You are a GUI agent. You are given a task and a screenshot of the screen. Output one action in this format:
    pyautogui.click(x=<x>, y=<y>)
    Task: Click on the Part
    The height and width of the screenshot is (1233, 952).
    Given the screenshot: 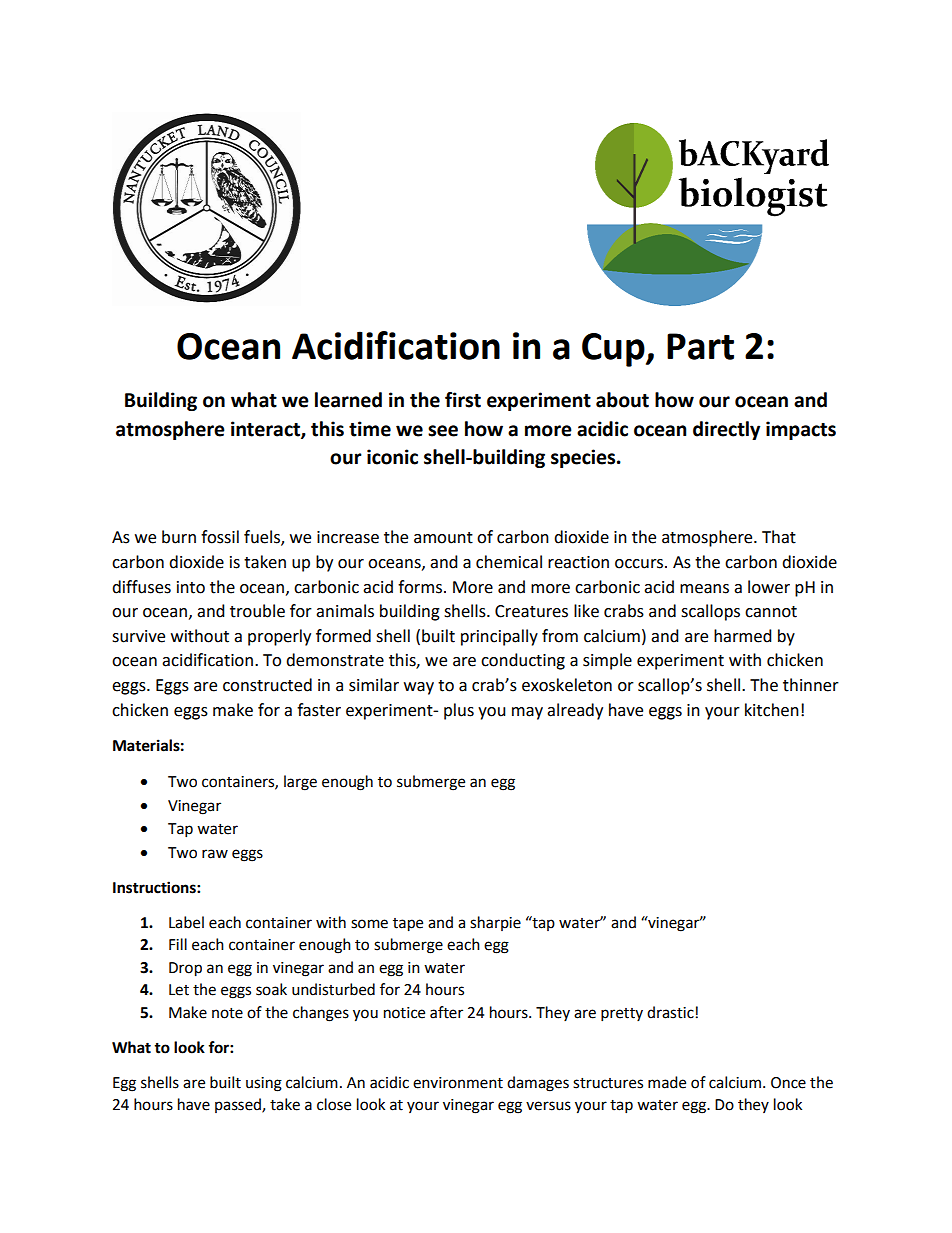 What is the action you would take?
    pyautogui.click(x=700, y=346)
